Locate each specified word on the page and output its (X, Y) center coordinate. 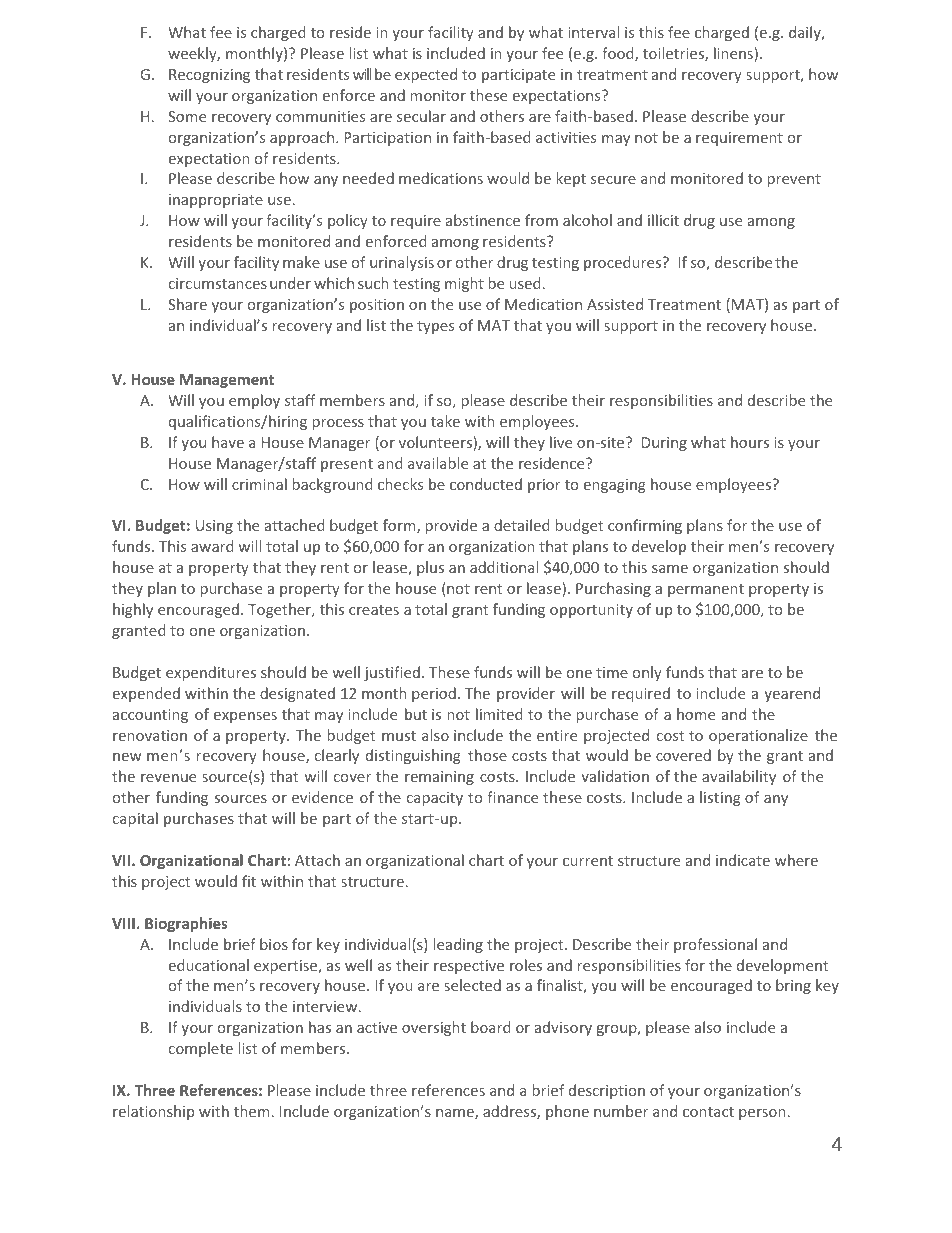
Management (227, 381)
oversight (434, 1028)
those (487, 755)
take (445, 421)
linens (734, 54)
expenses (245, 717)
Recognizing (209, 76)
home (696, 714)
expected (426, 75)
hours (750, 442)
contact (708, 1112)
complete (201, 1049)
